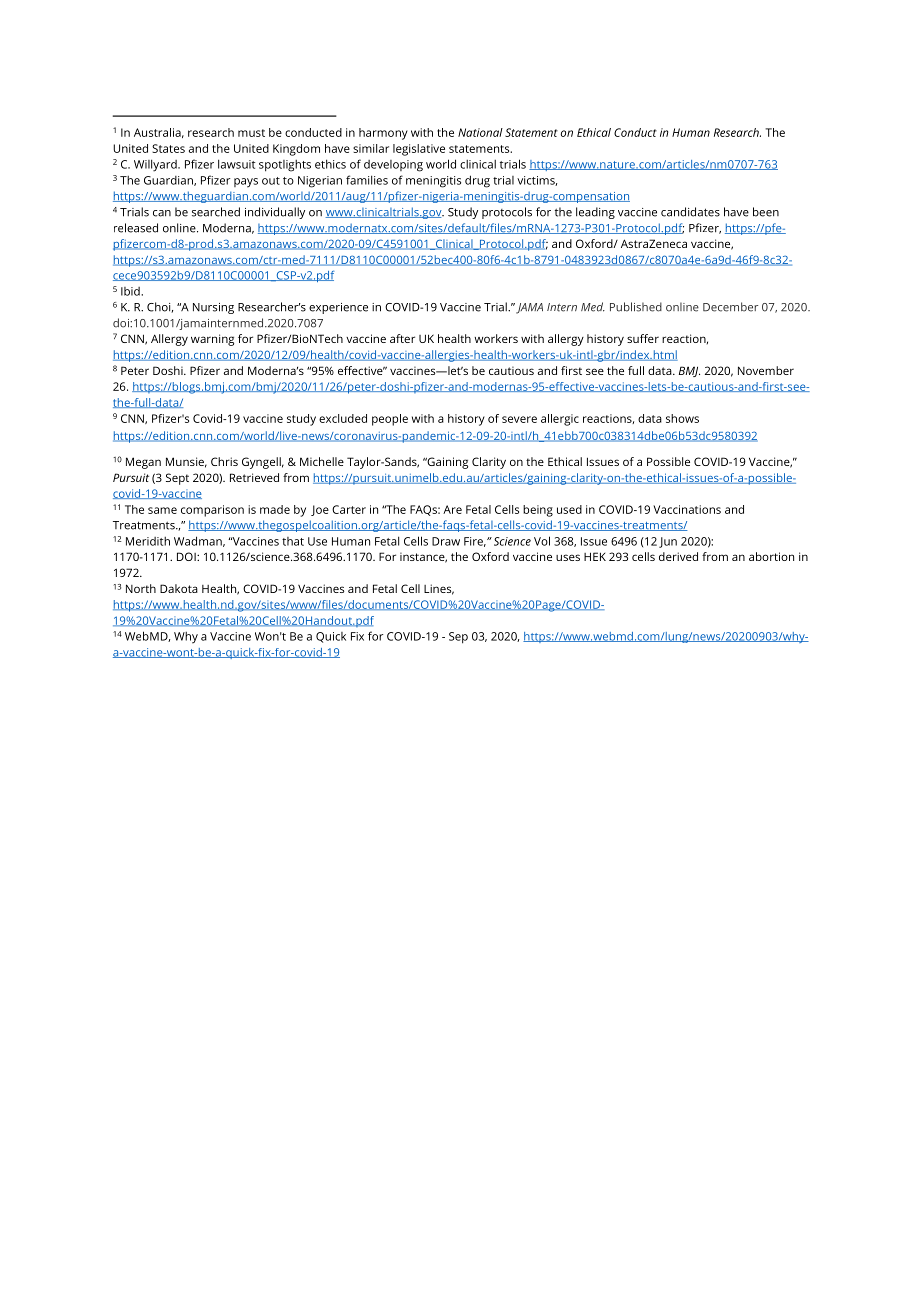  Describe the element at coordinates (212, 340) in the image. I see `warning` at that location.
